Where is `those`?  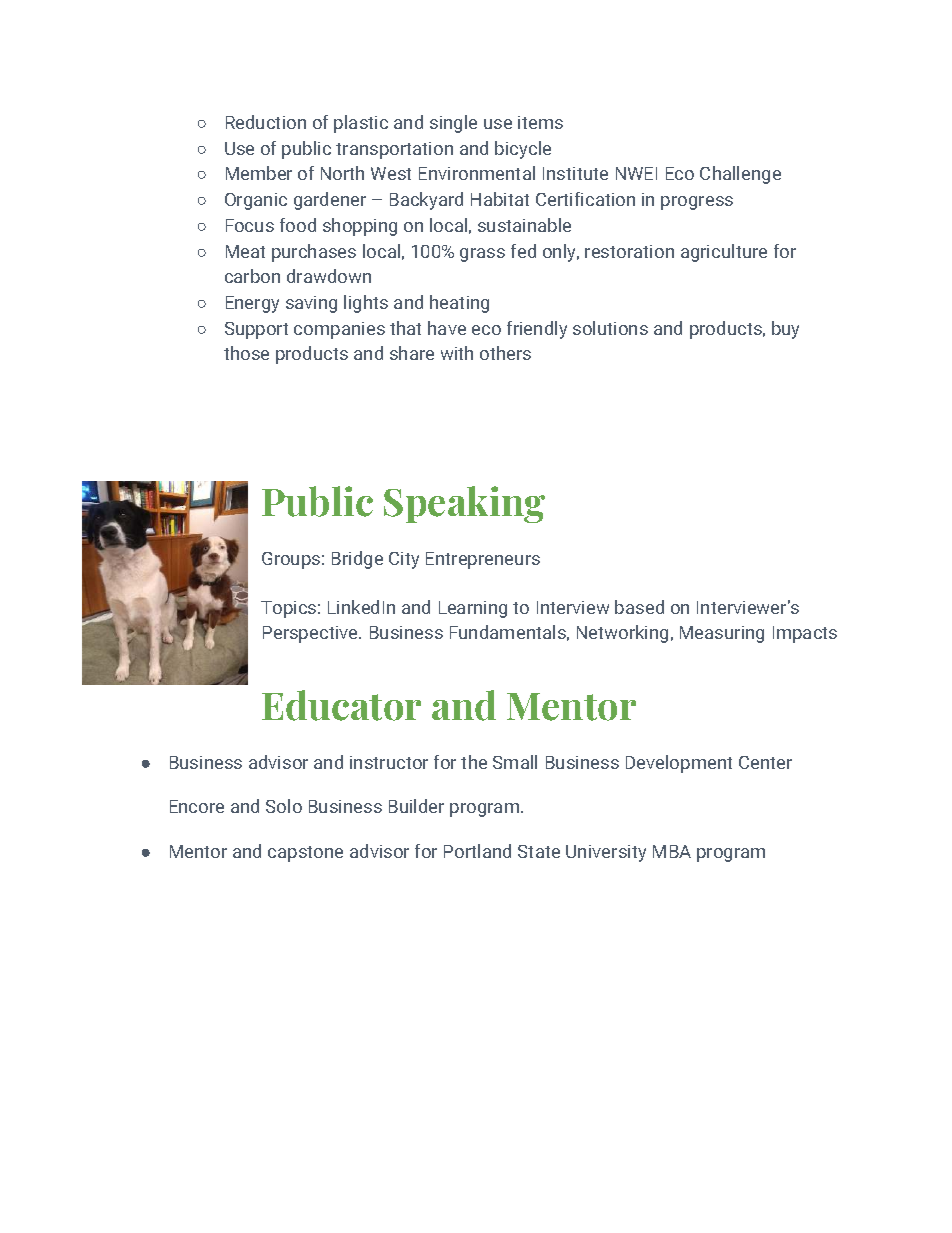
those is located at coordinates (246, 353).
